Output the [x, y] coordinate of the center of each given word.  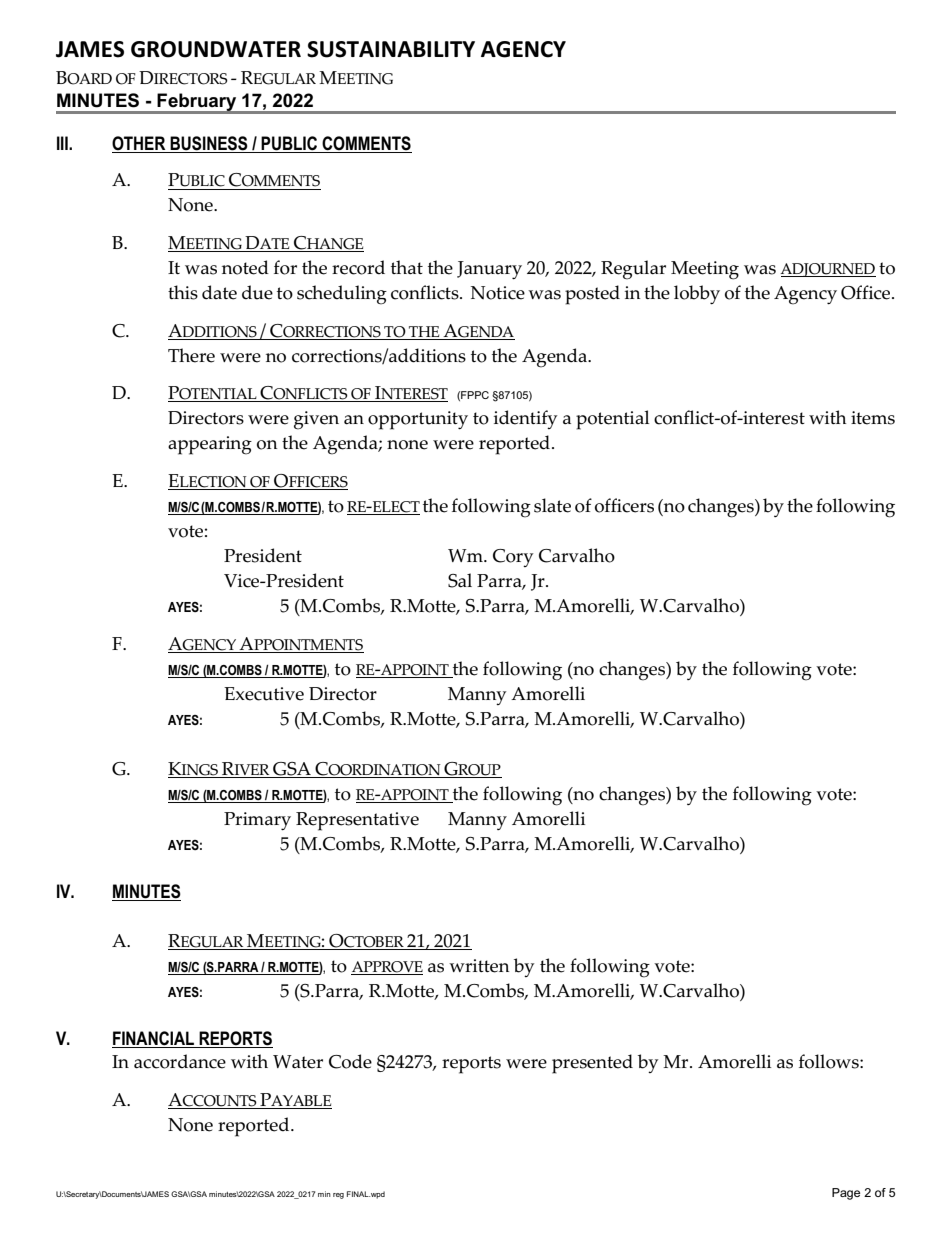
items [873, 418]
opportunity [418, 420]
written [479, 966]
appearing [210, 445]
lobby [697, 294]
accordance [180, 1061]
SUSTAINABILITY [391, 49]
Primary [257, 821]
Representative [357, 821]
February [197, 103]
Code [350, 1061]
